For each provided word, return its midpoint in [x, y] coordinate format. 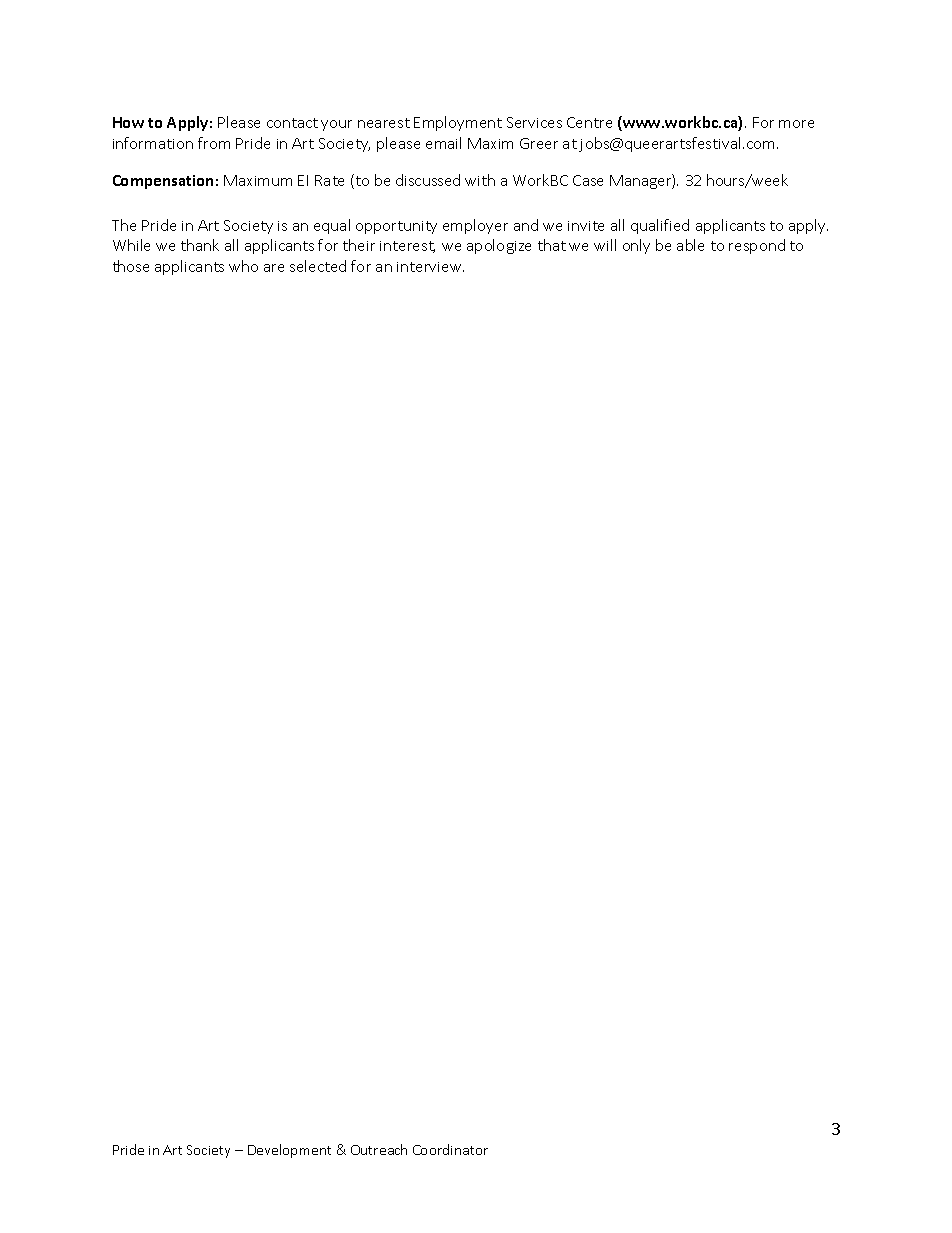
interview [430, 267]
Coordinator [450, 1149]
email [443, 143]
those [131, 266]
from [214, 143]
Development [289, 1151]
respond [757, 246]
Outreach [379, 1149]
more [796, 124]
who [243, 266]
